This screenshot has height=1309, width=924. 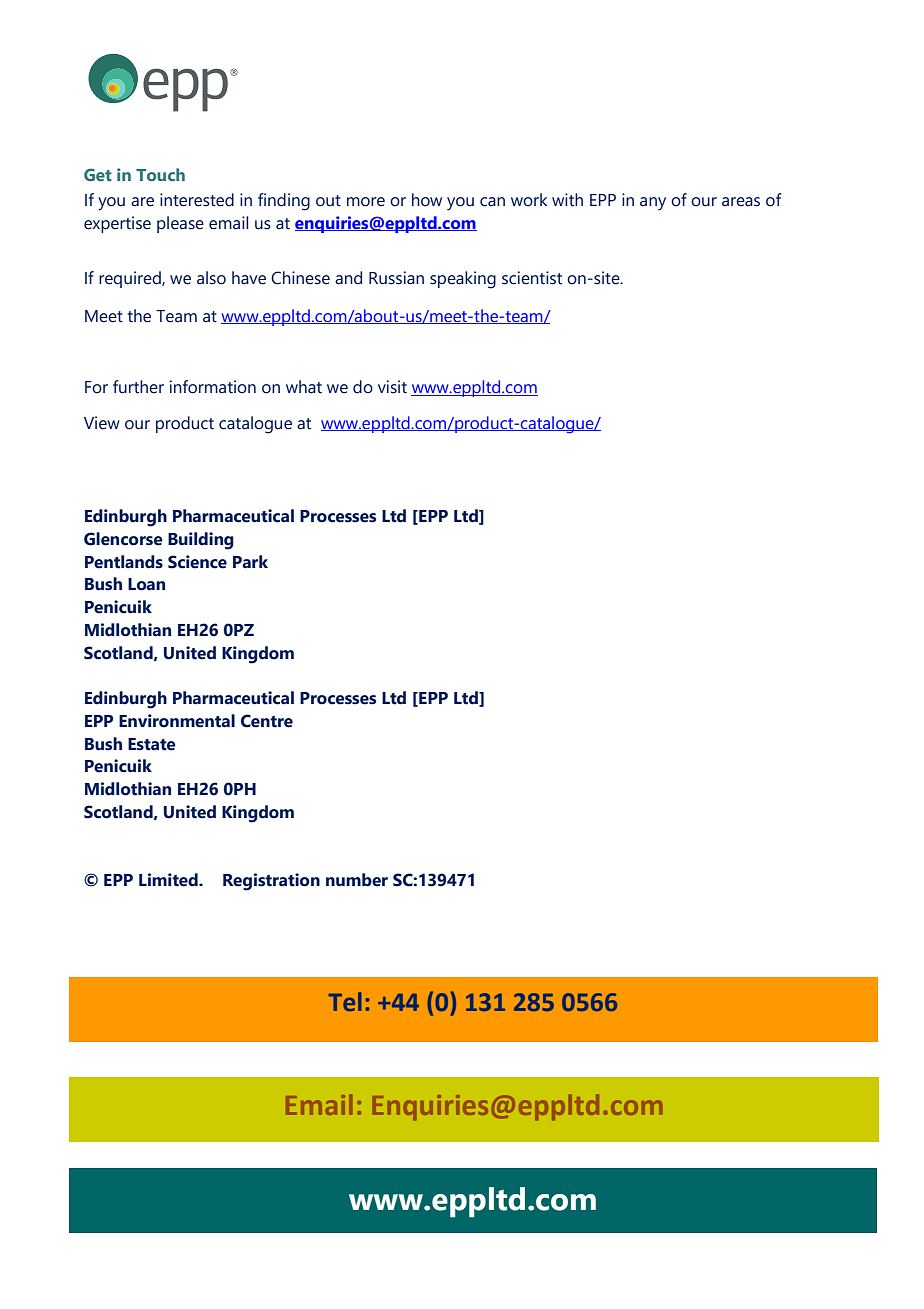 What do you see at coordinates (271, 882) in the screenshot?
I see `Registration` at bounding box center [271, 882].
